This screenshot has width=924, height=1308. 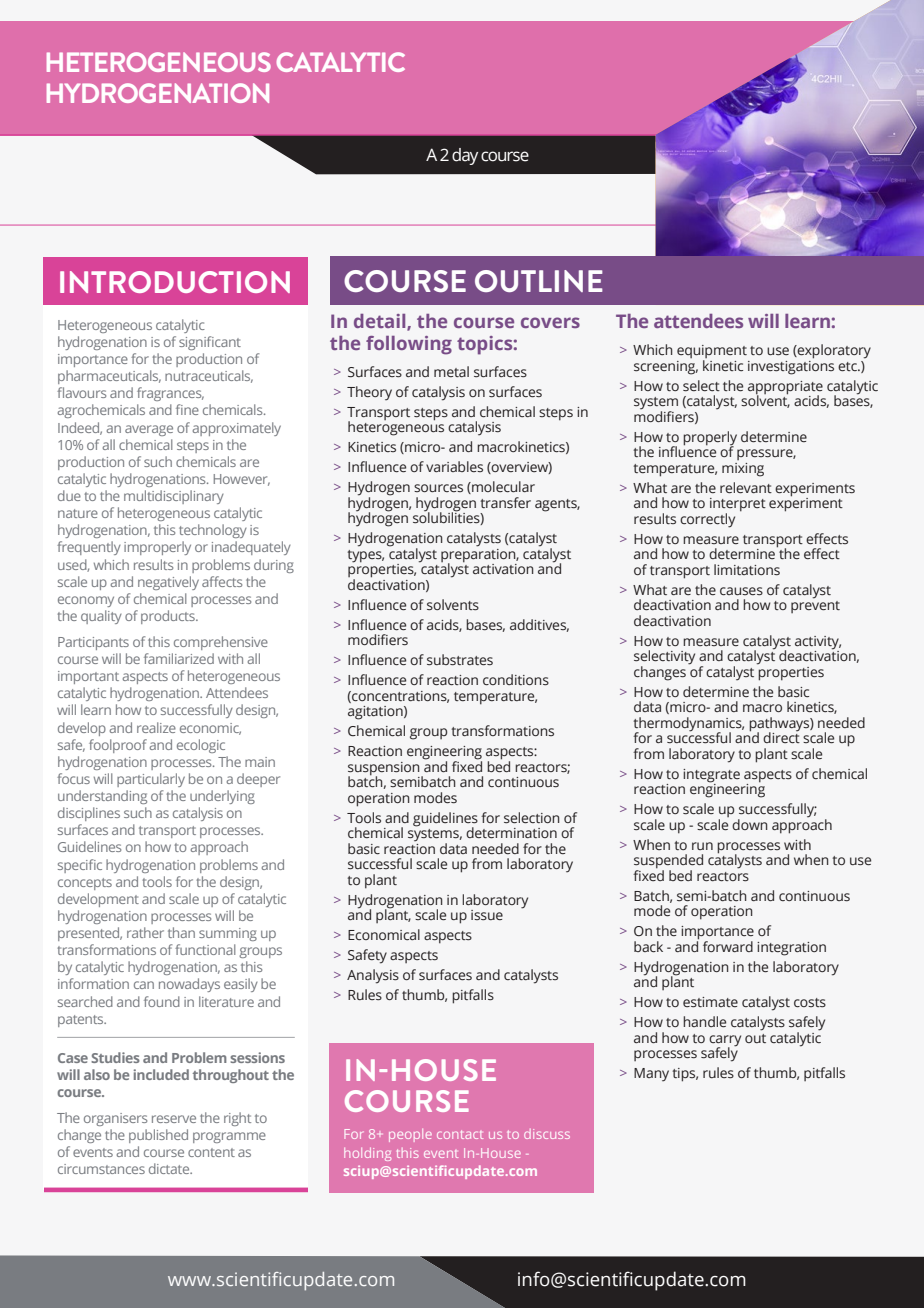 What do you see at coordinates (454, 466) in the screenshot?
I see `variables` at bounding box center [454, 466].
